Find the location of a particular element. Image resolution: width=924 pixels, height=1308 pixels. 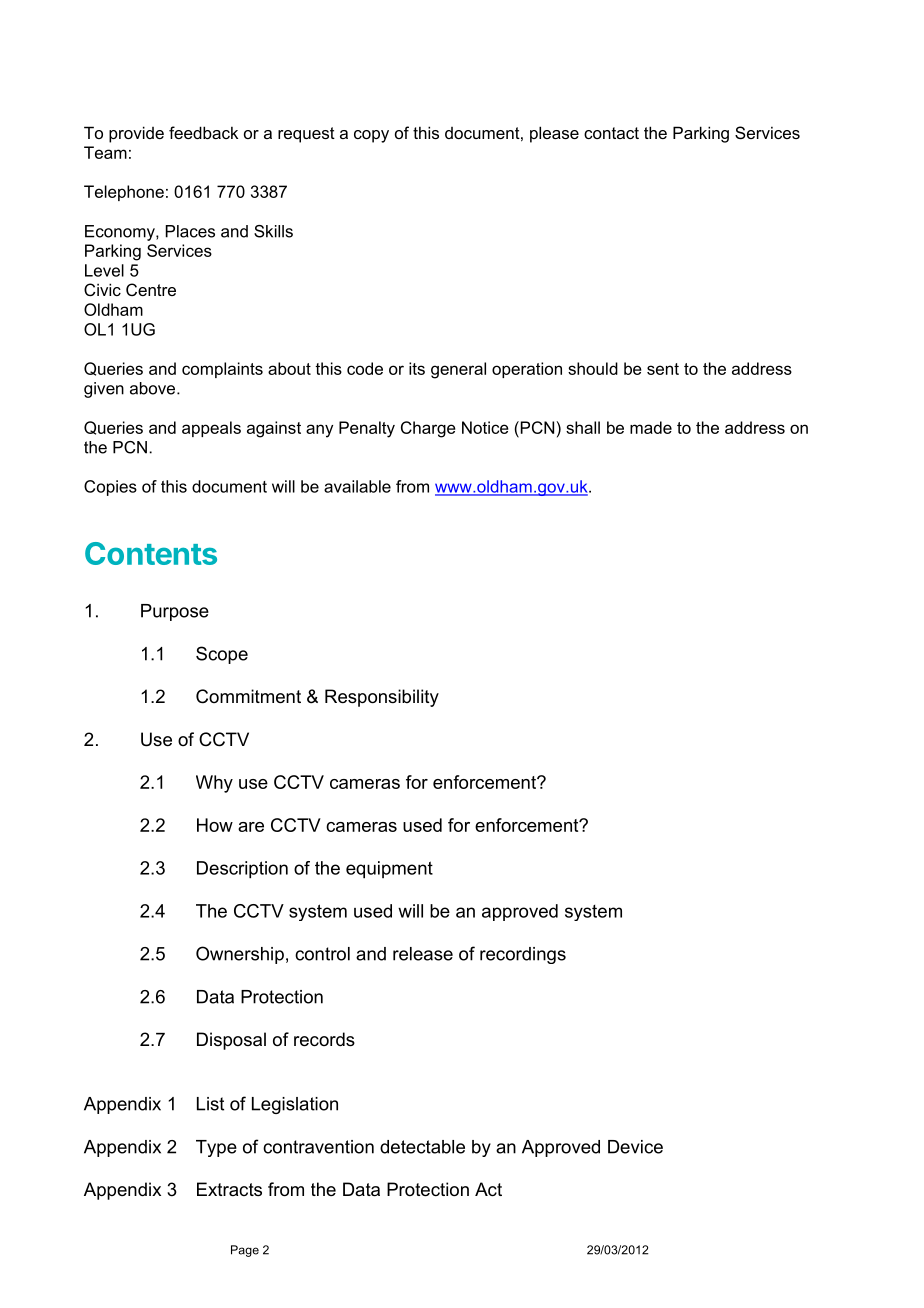

recordings is located at coordinates (523, 955).
